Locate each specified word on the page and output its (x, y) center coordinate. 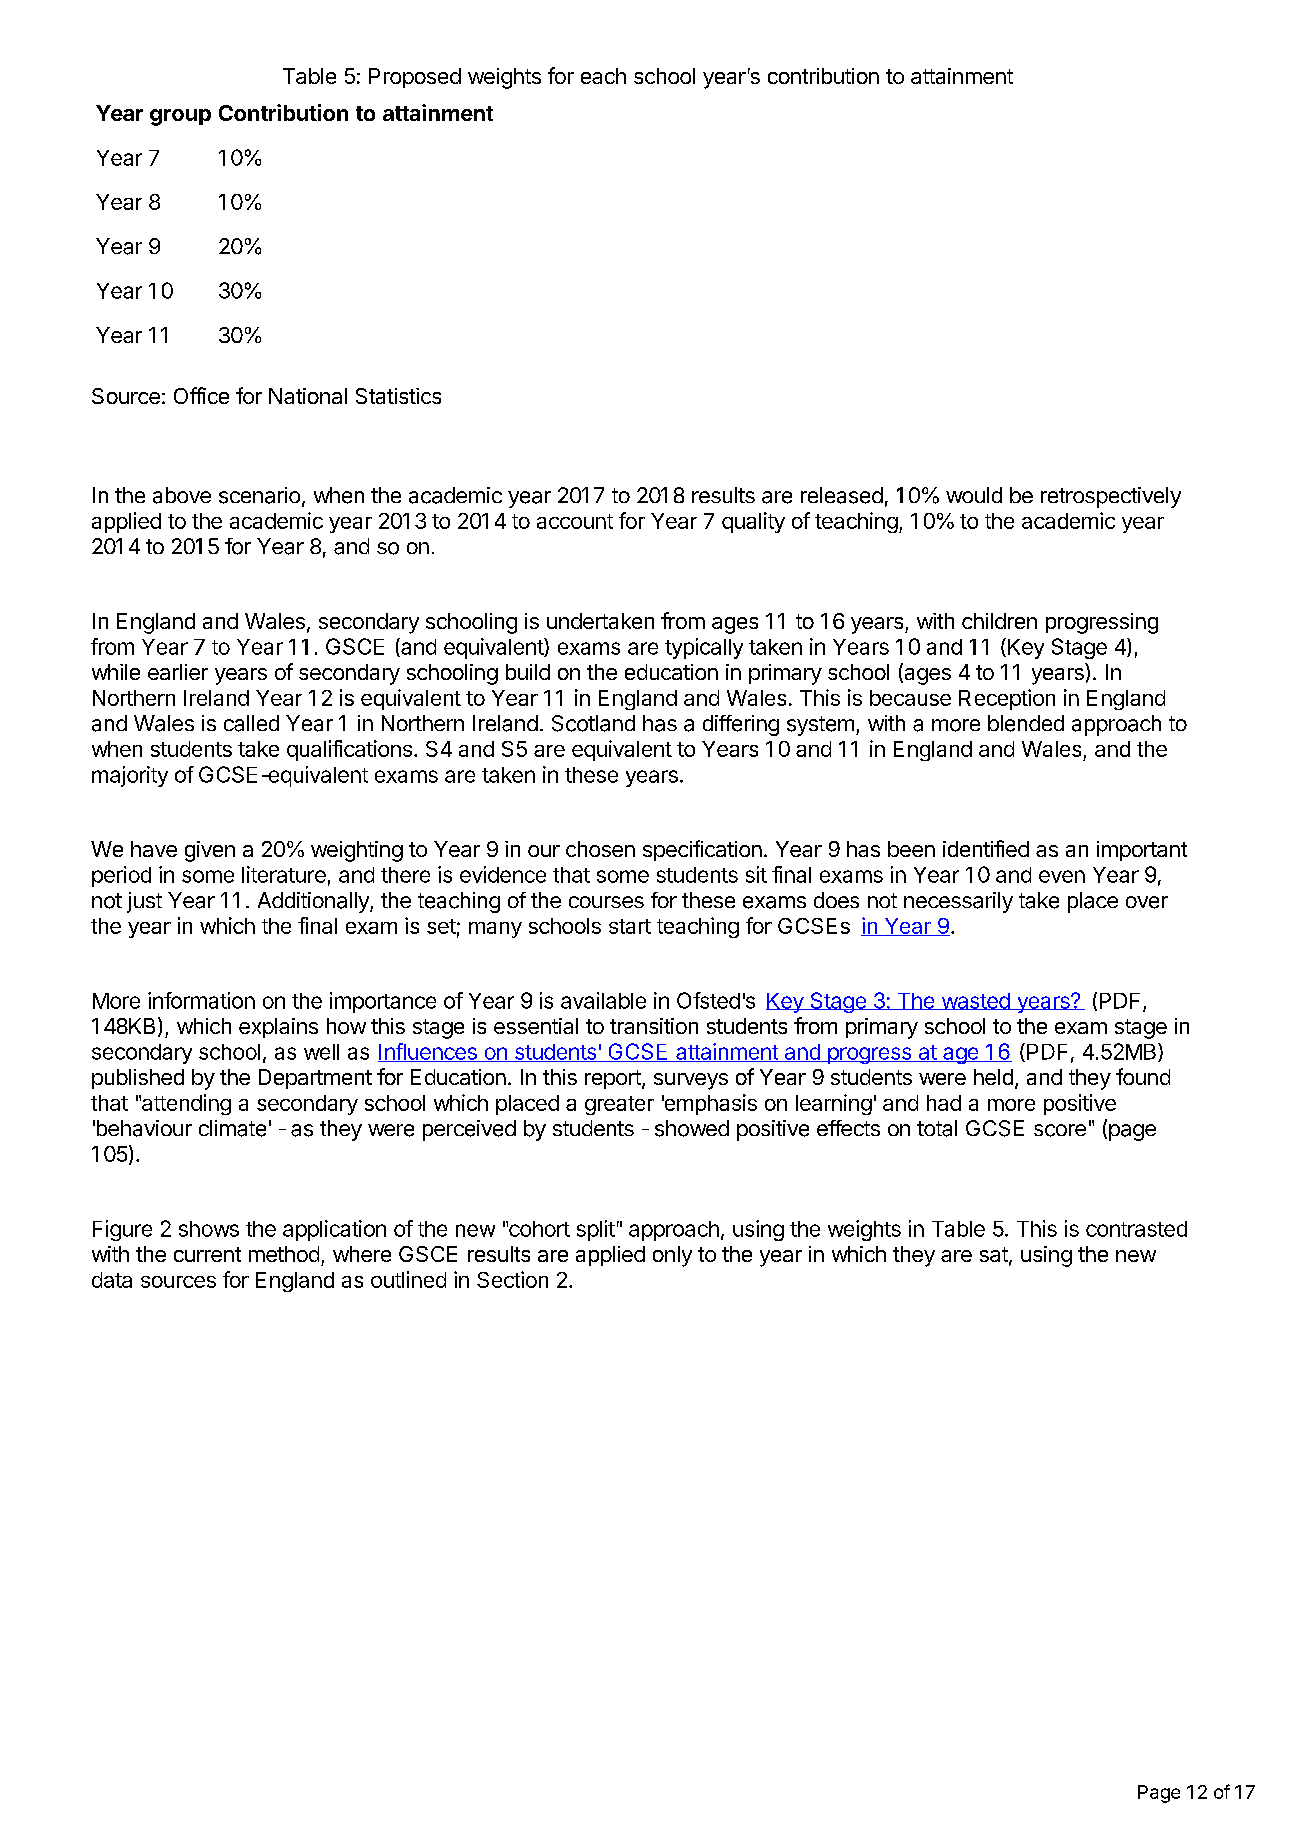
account (575, 521)
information (201, 1000)
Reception (1007, 699)
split (596, 1230)
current (207, 1254)
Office (201, 395)
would (974, 495)
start (630, 926)
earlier (178, 672)
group (180, 117)
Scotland (593, 723)
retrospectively (1111, 497)
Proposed (415, 78)
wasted (975, 1001)
